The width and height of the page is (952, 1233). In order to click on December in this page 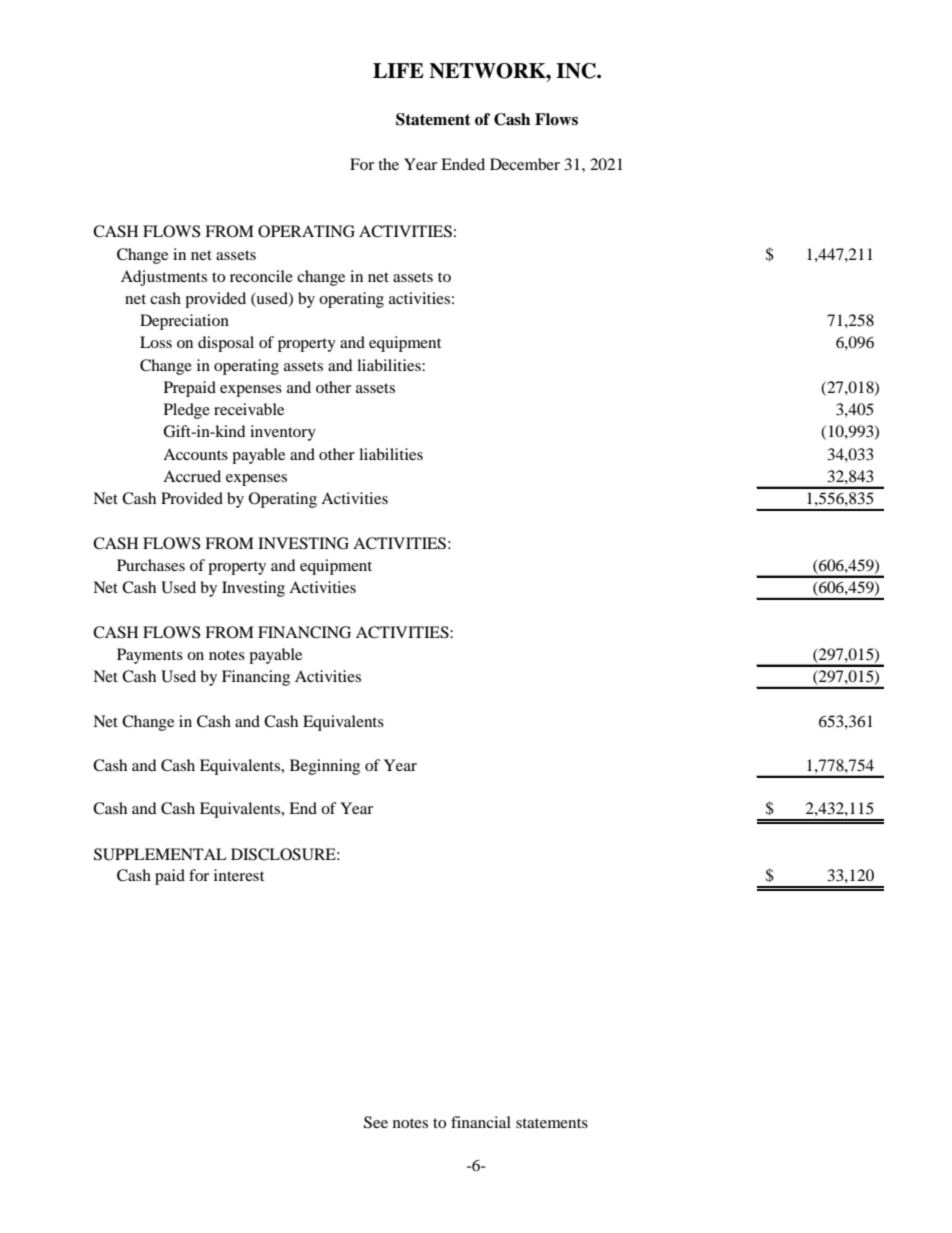, I will do `click(525, 164)`.
